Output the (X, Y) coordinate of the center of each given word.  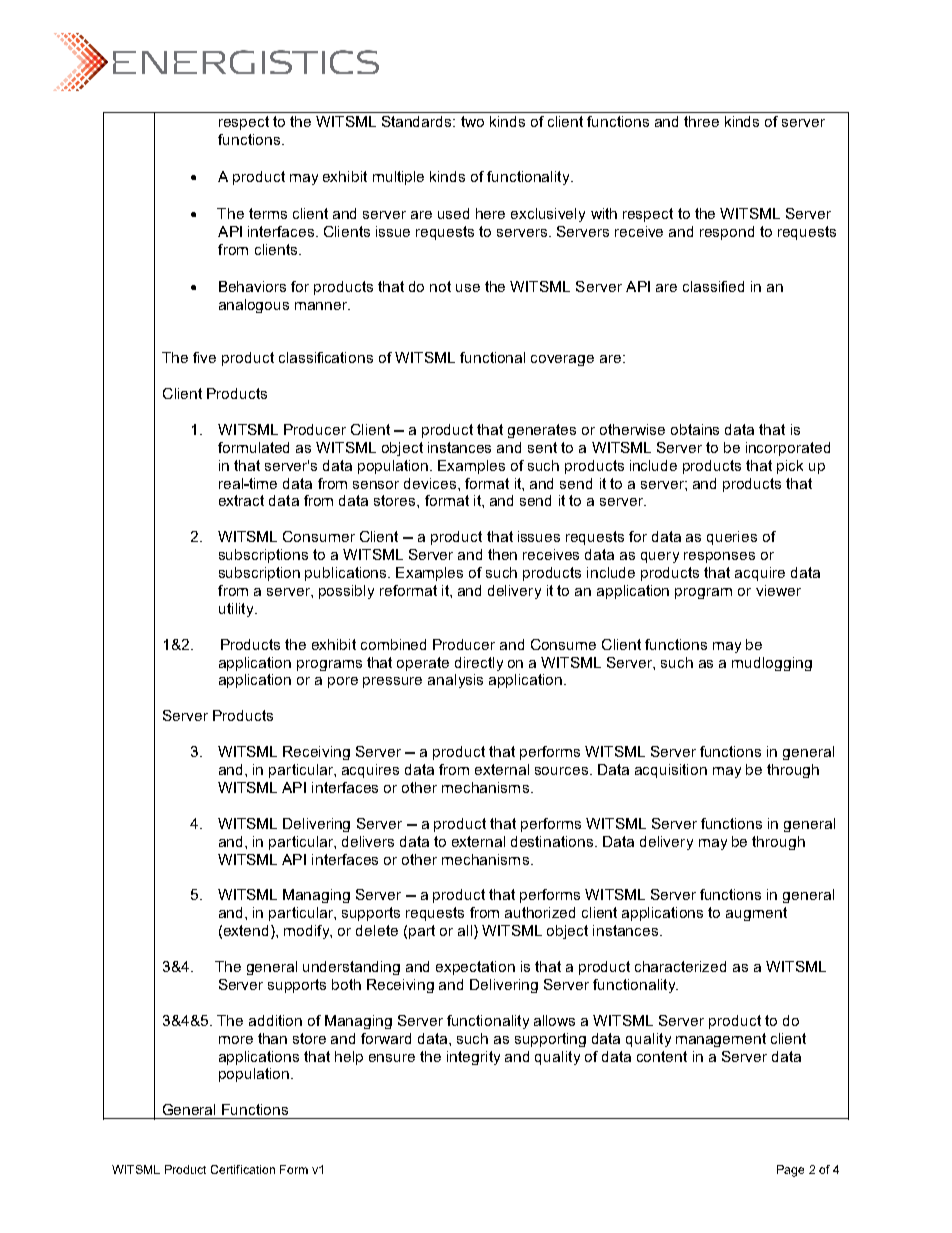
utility (237, 610)
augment (756, 914)
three (701, 121)
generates (542, 431)
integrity (473, 1058)
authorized (540, 912)
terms (268, 213)
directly (479, 664)
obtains (695, 429)
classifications (326, 357)
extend (246, 930)
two (472, 121)
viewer (778, 590)
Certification (243, 1169)
